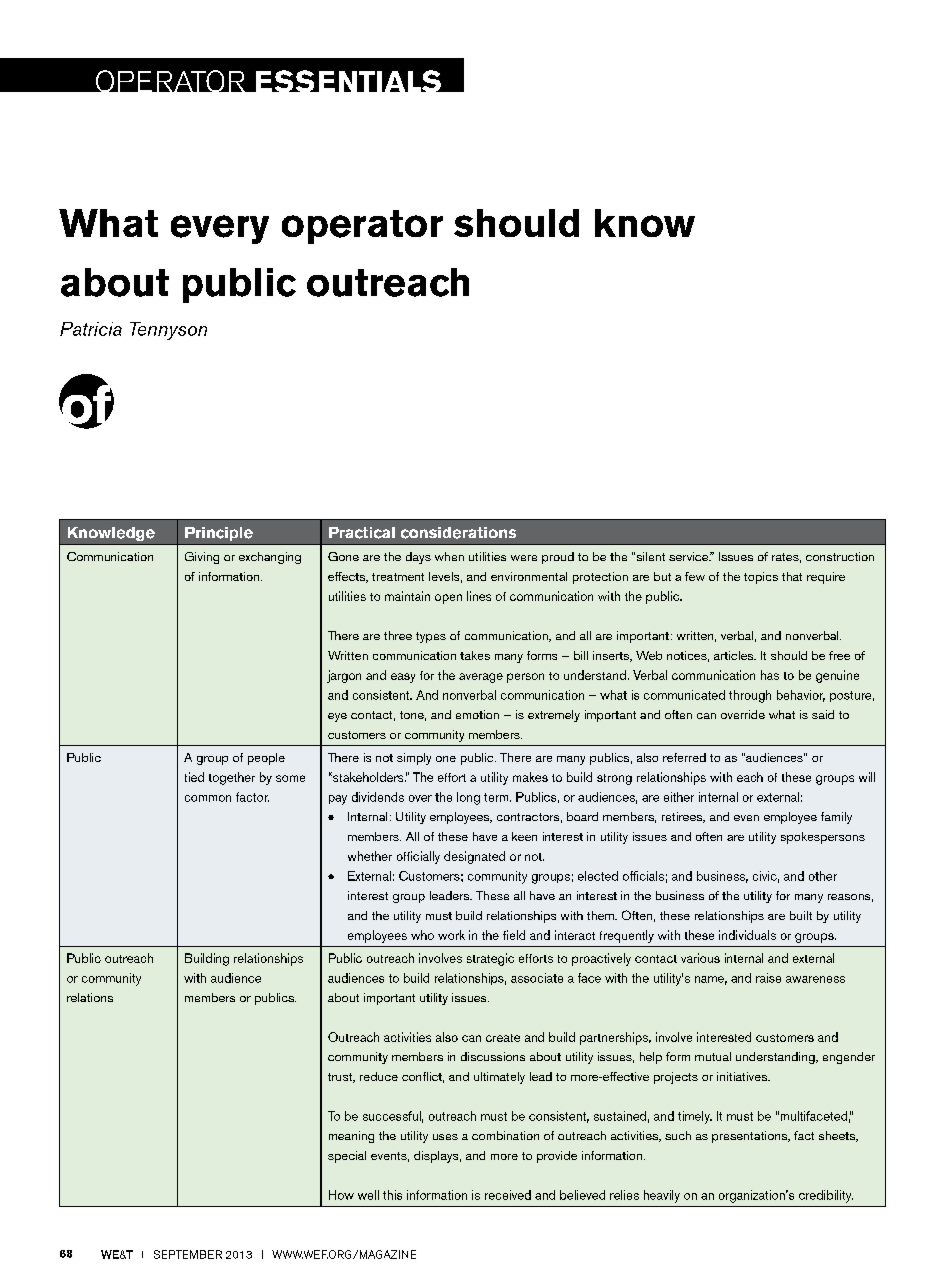 The image size is (947, 1288). I want to click on said, so click(823, 714).
